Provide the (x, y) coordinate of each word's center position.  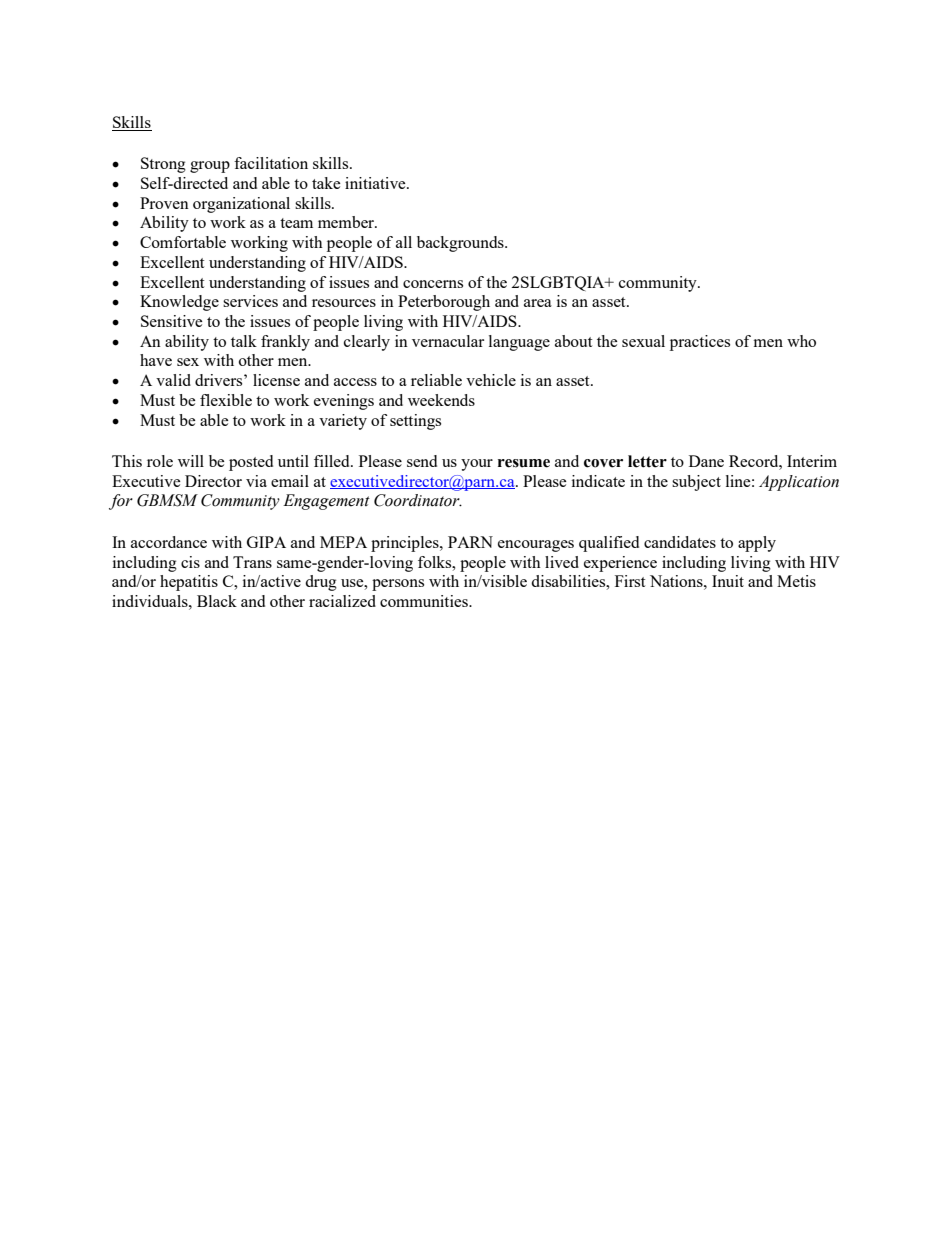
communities (425, 601)
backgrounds (461, 244)
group (210, 167)
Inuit (728, 581)
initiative (376, 183)
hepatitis (189, 583)
